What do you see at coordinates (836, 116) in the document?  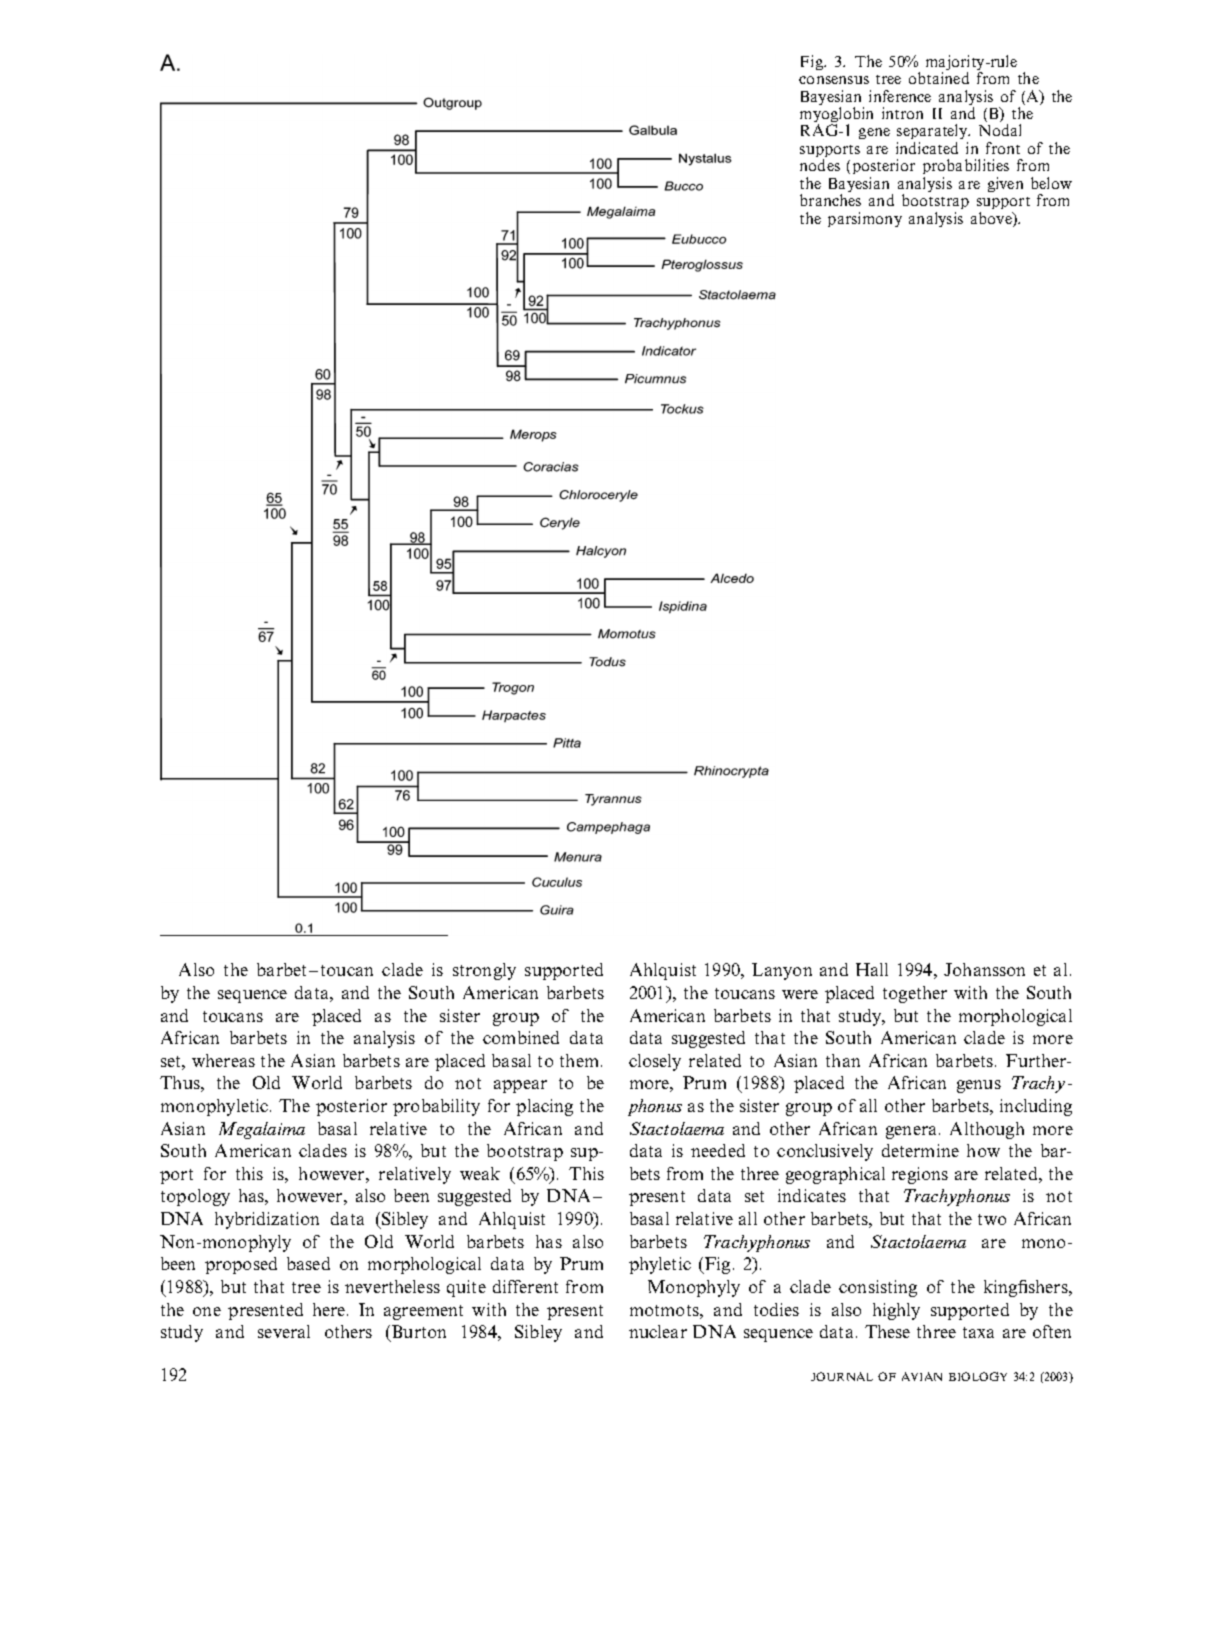 I see `myoglobin` at bounding box center [836, 116].
